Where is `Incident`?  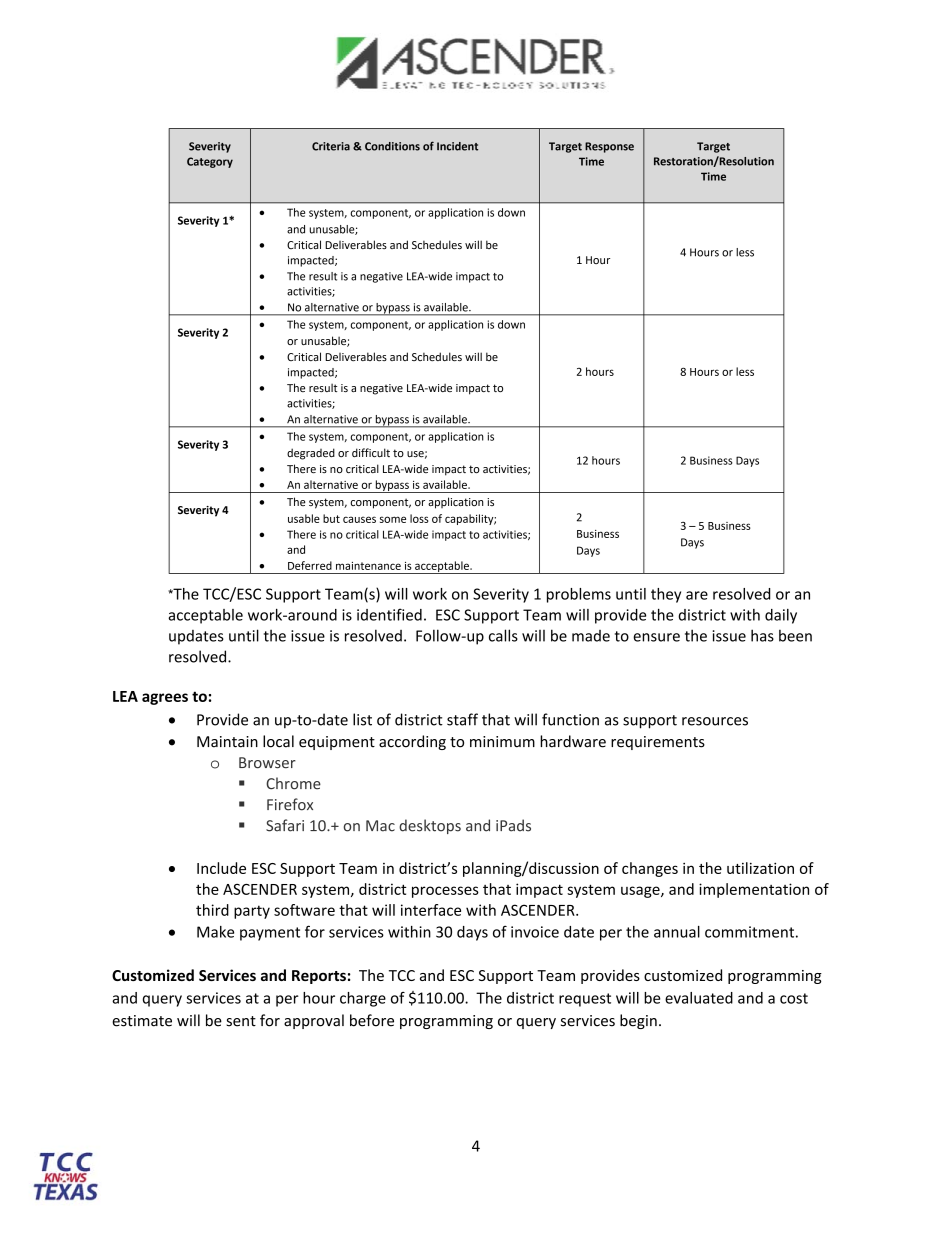 Incident is located at coordinates (457, 146).
